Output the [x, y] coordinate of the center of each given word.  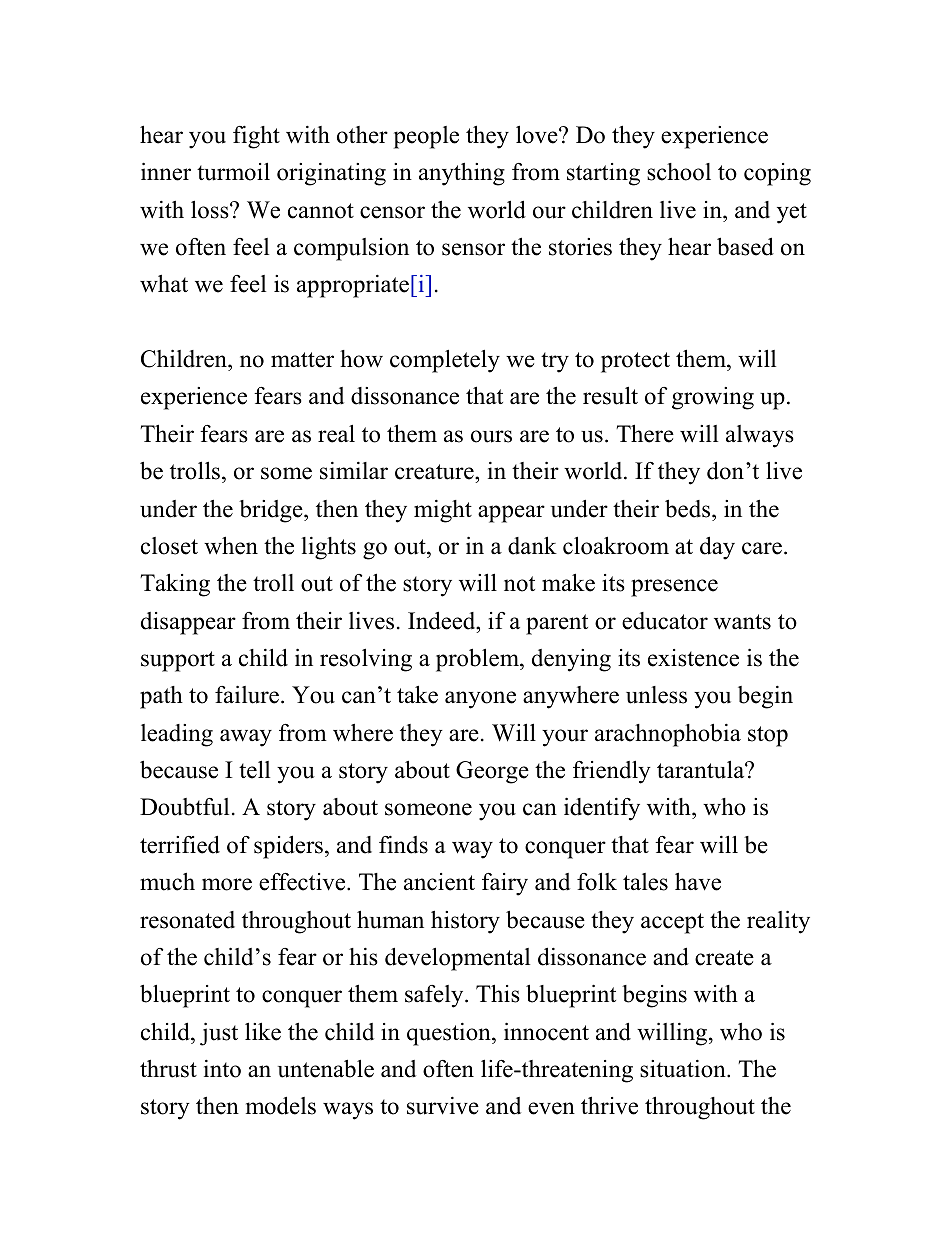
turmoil [233, 172]
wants [742, 622]
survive [443, 1106]
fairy [505, 884]
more [227, 884]
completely [445, 361]
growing [713, 398]
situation [684, 1069]
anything [462, 174]
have [698, 882]
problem [478, 660]
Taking [175, 585]
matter [302, 360]
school [679, 172]
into [222, 1069]
